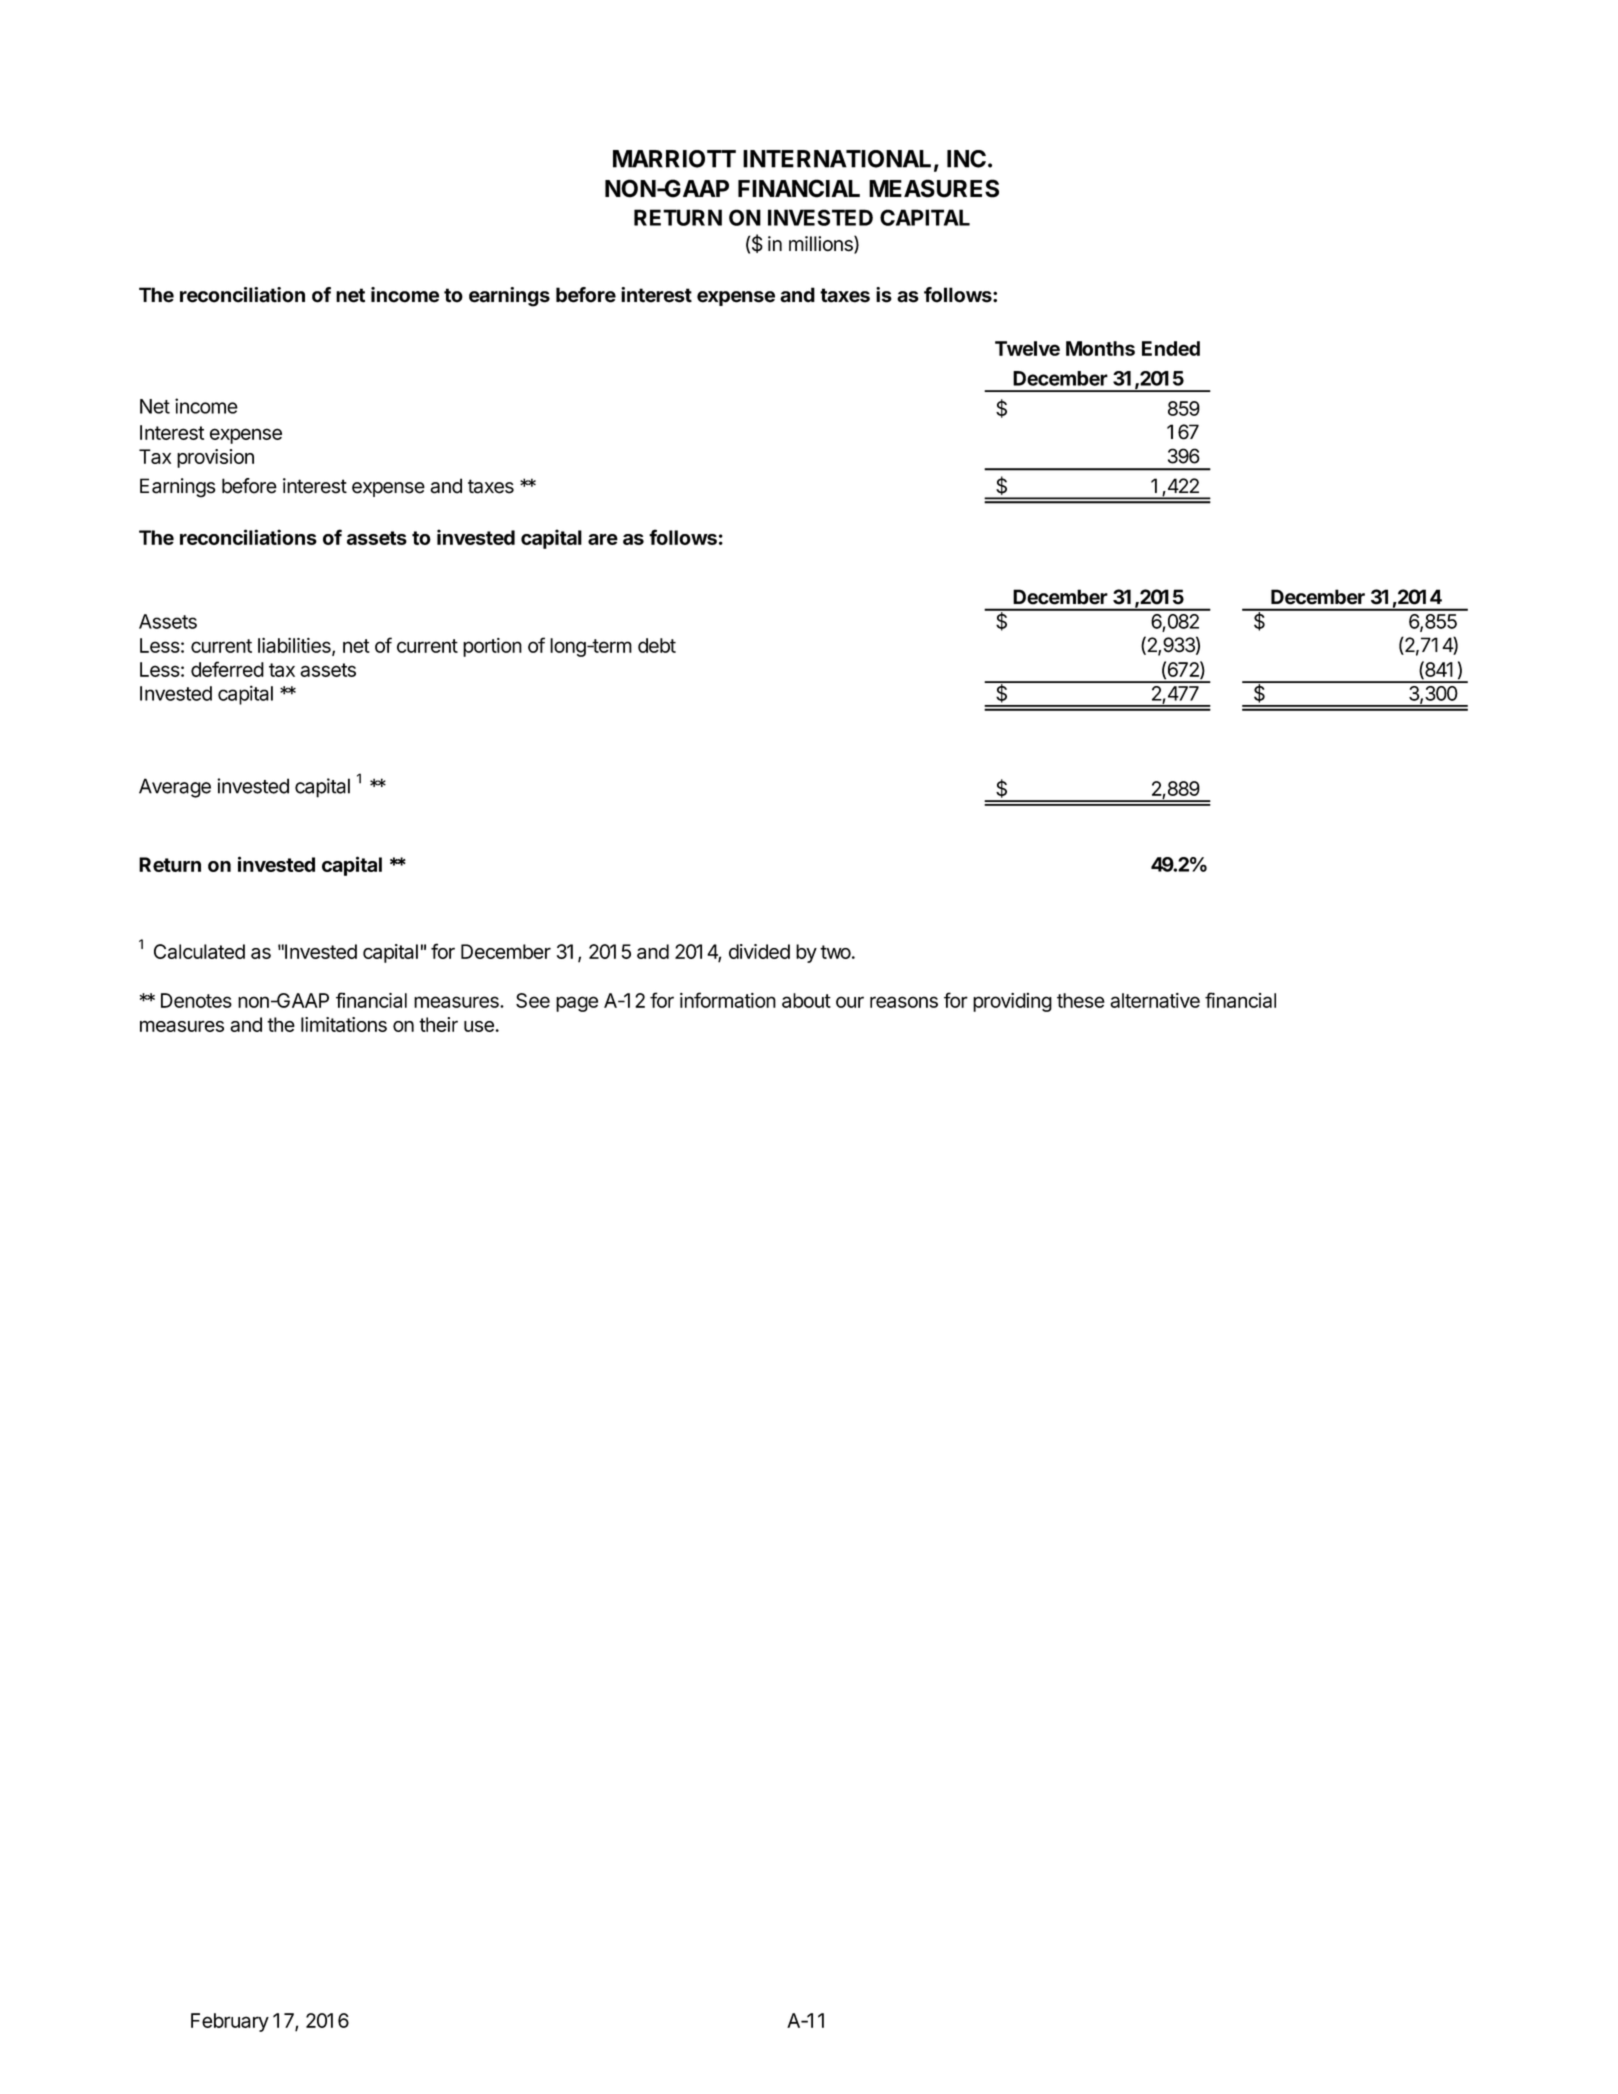 The image size is (1618, 2094). What do you see at coordinates (344, 1024) in the image?
I see `limitations` at bounding box center [344, 1024].
